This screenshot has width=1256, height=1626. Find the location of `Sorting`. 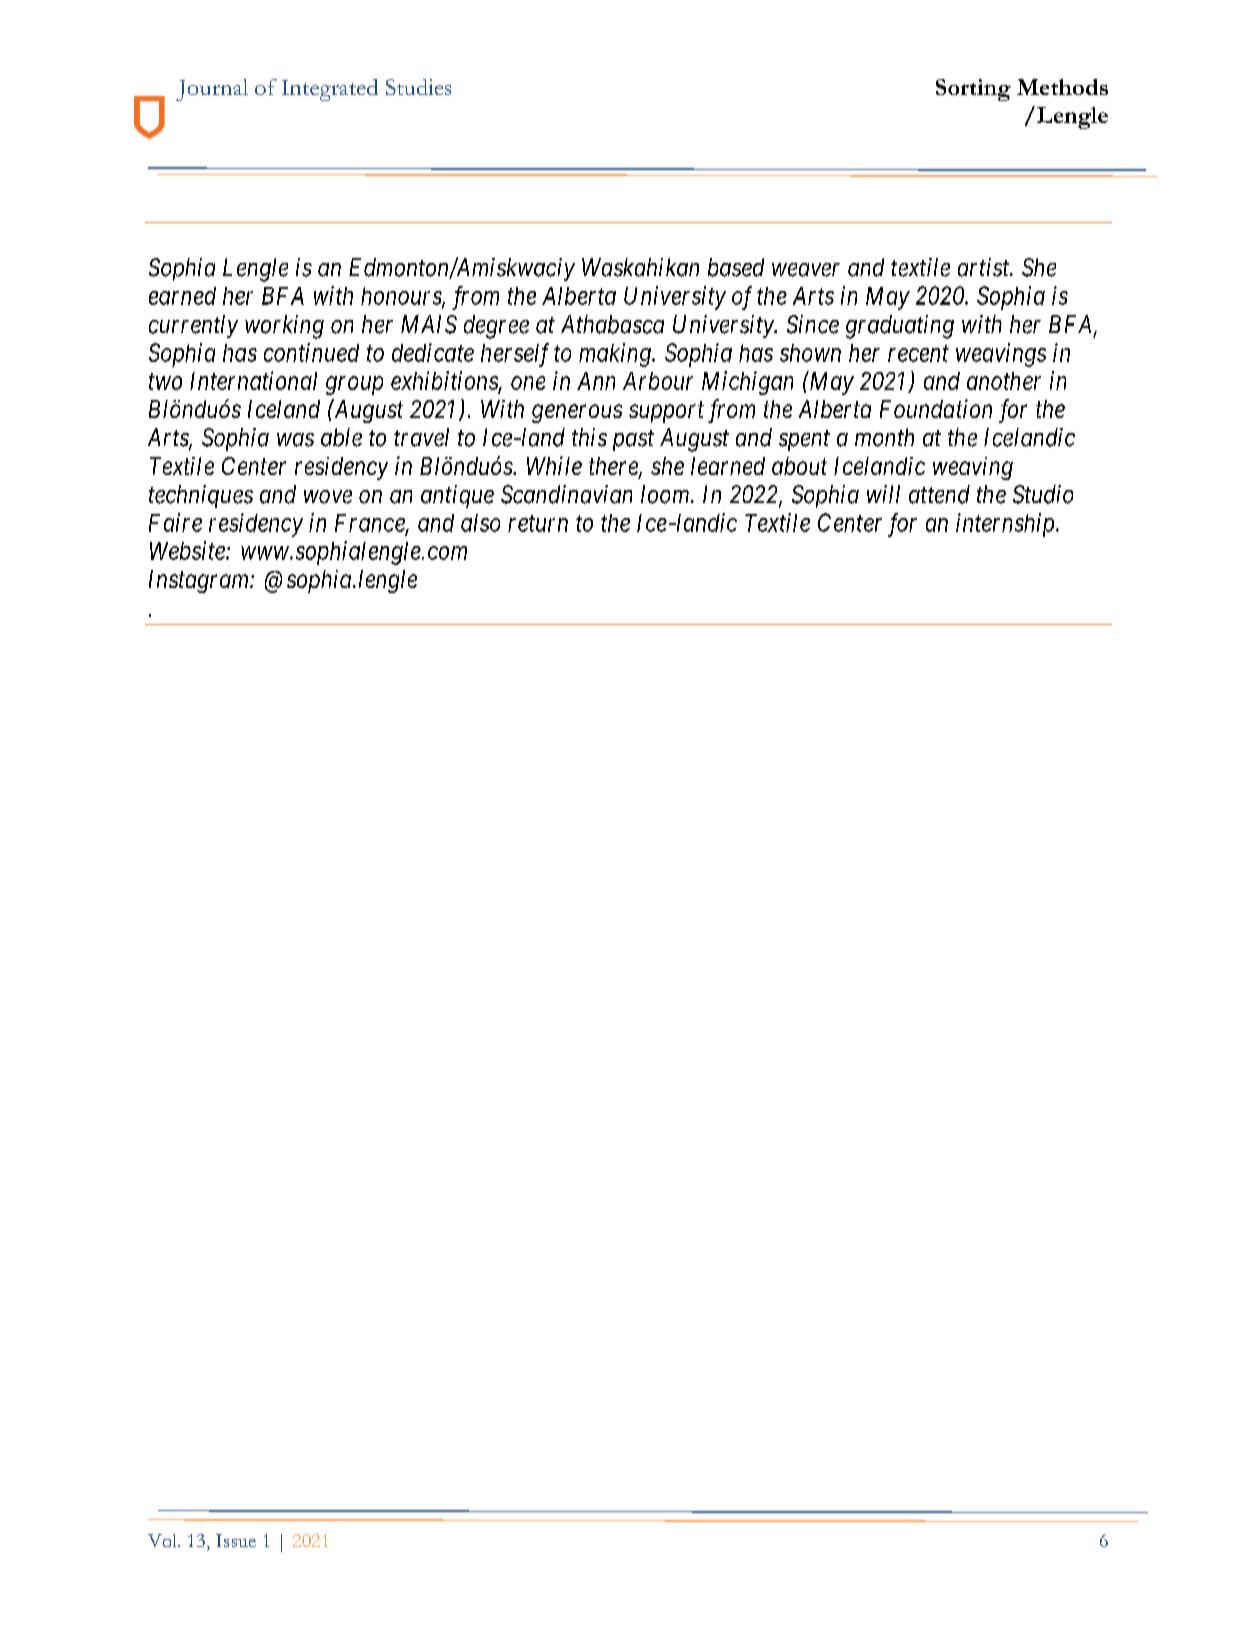

Sorting is located at coordinates (973, 90).
